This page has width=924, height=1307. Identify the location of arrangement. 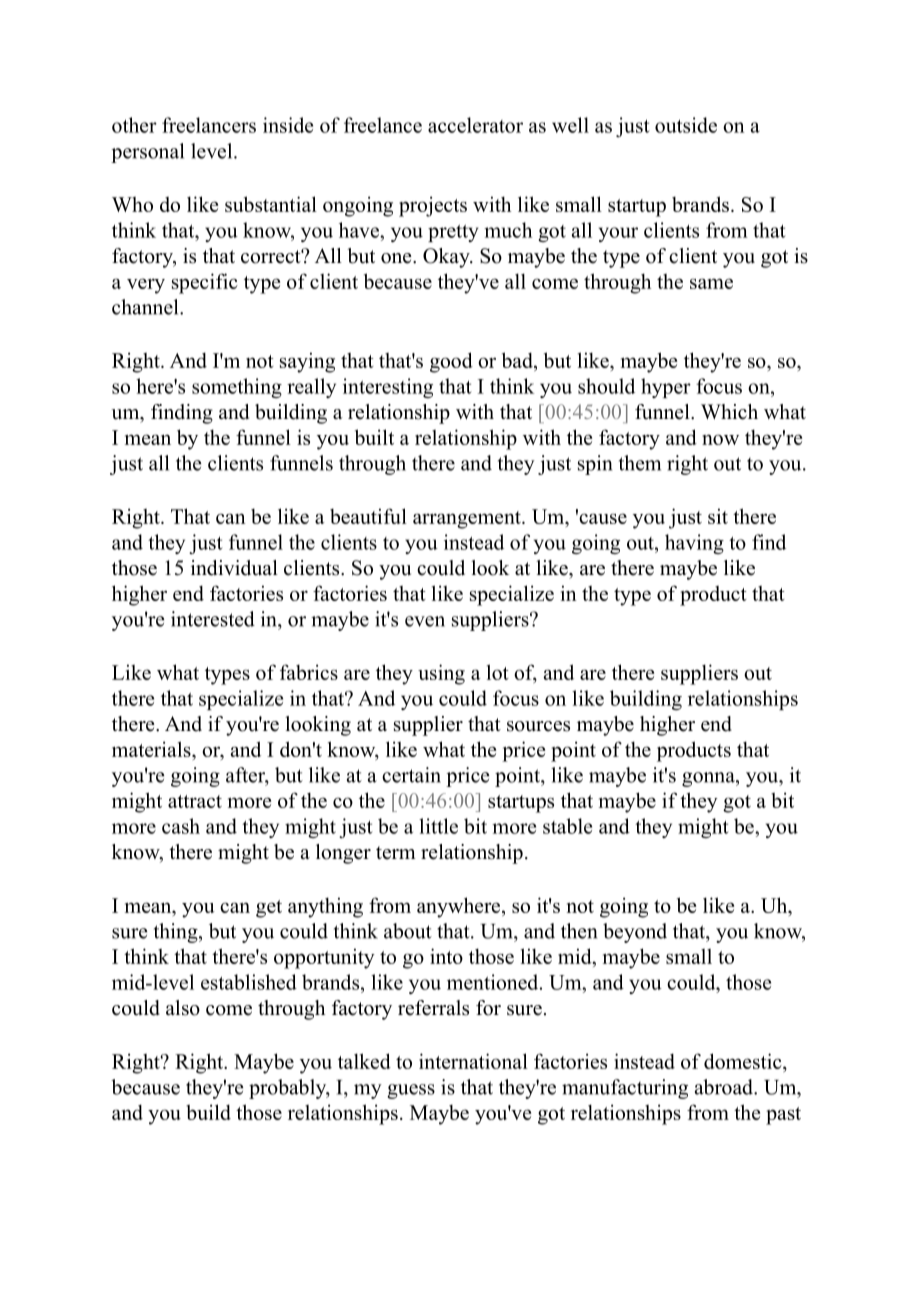
(468, 520).
